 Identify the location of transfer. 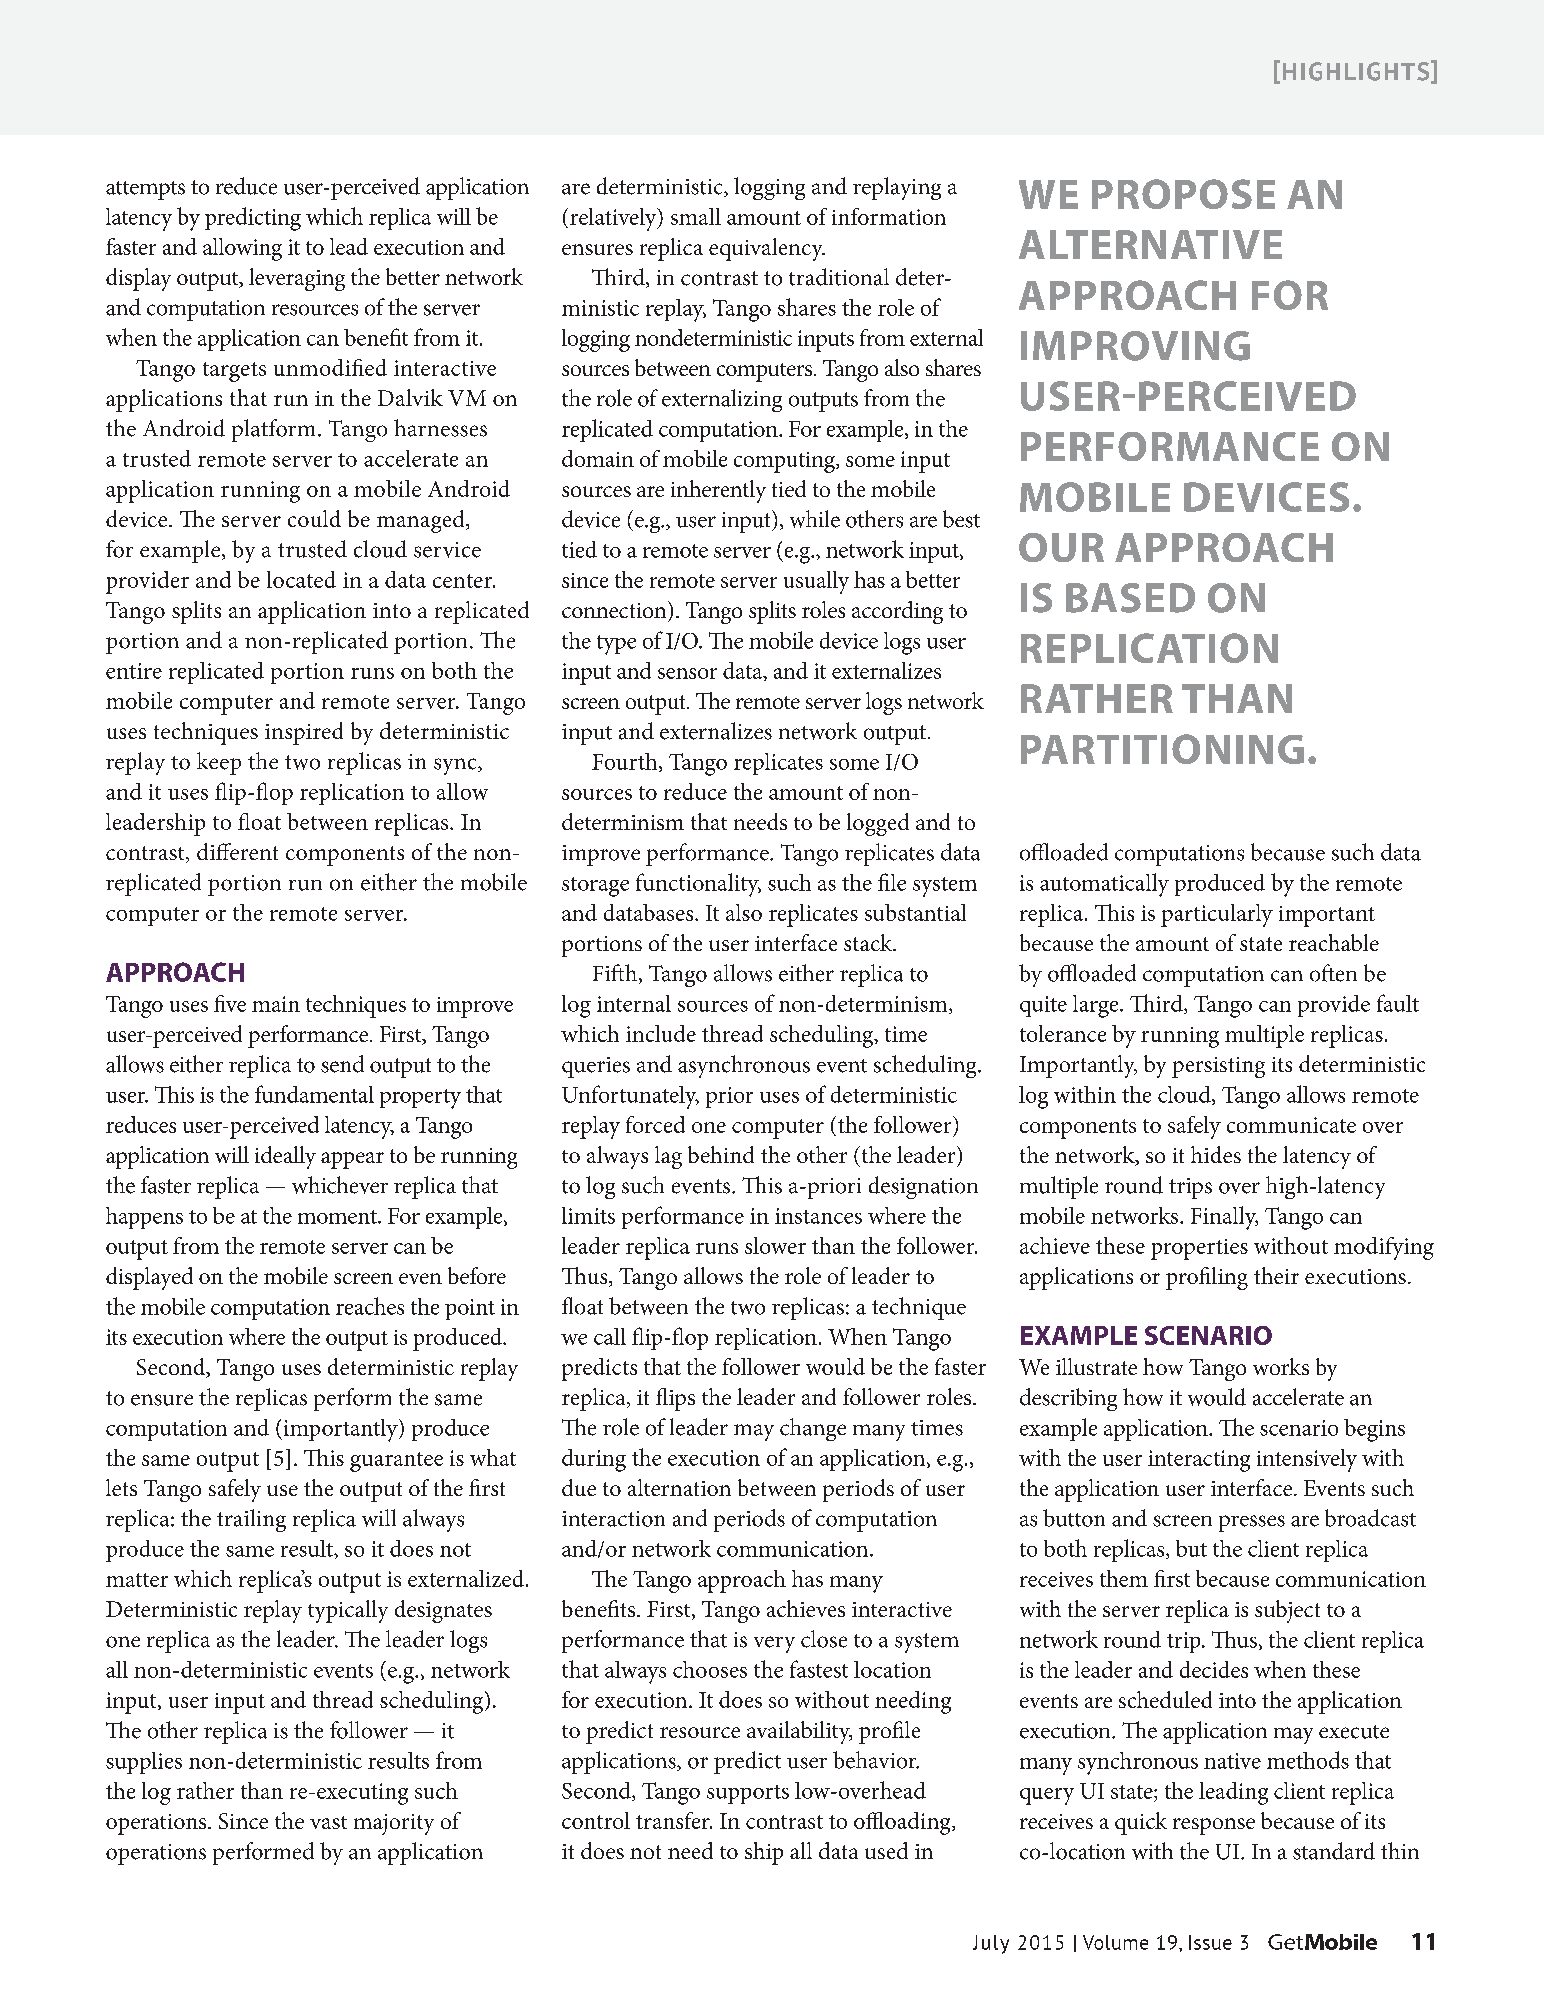
(674, 1820).
